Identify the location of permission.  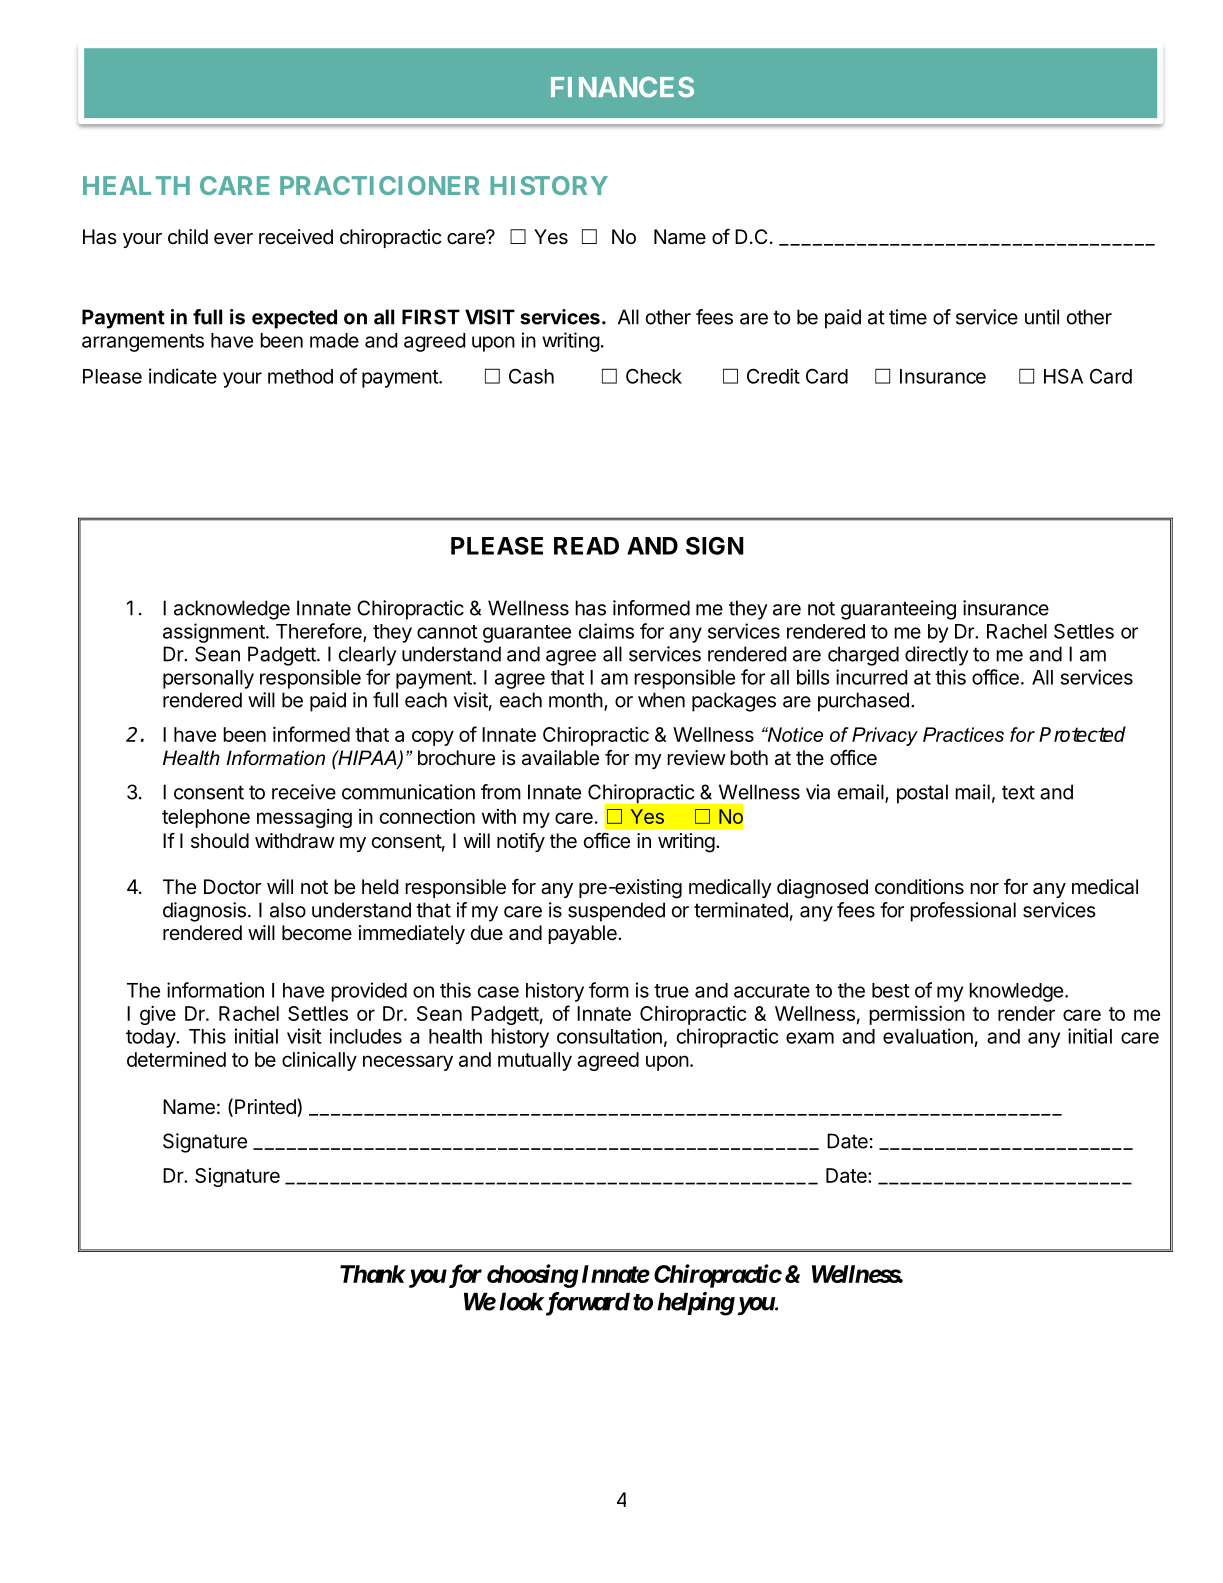
(917, 1015).
